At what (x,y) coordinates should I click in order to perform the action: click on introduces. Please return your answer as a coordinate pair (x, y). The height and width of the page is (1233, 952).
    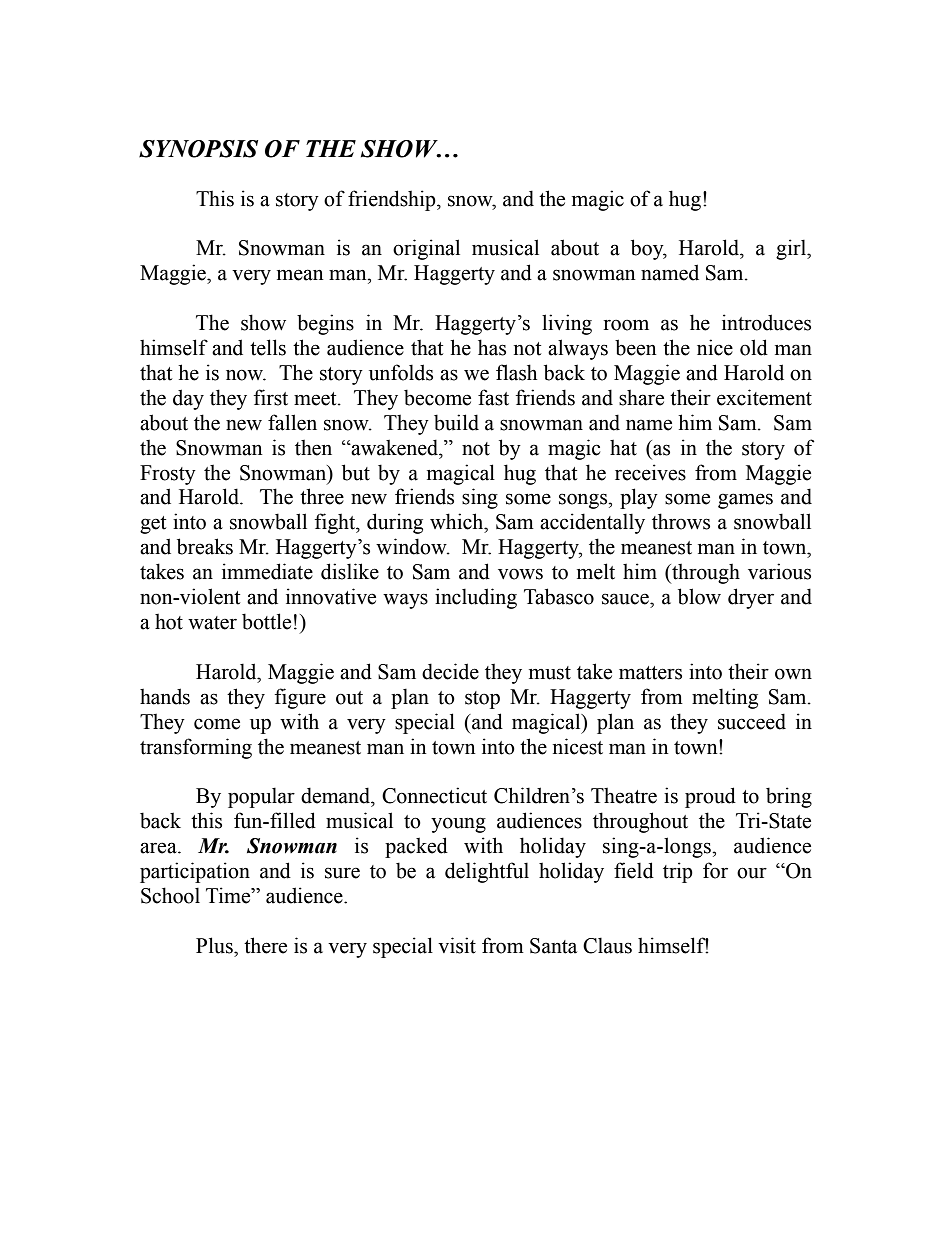
    Looking at the image, I should click on (766, 322).
